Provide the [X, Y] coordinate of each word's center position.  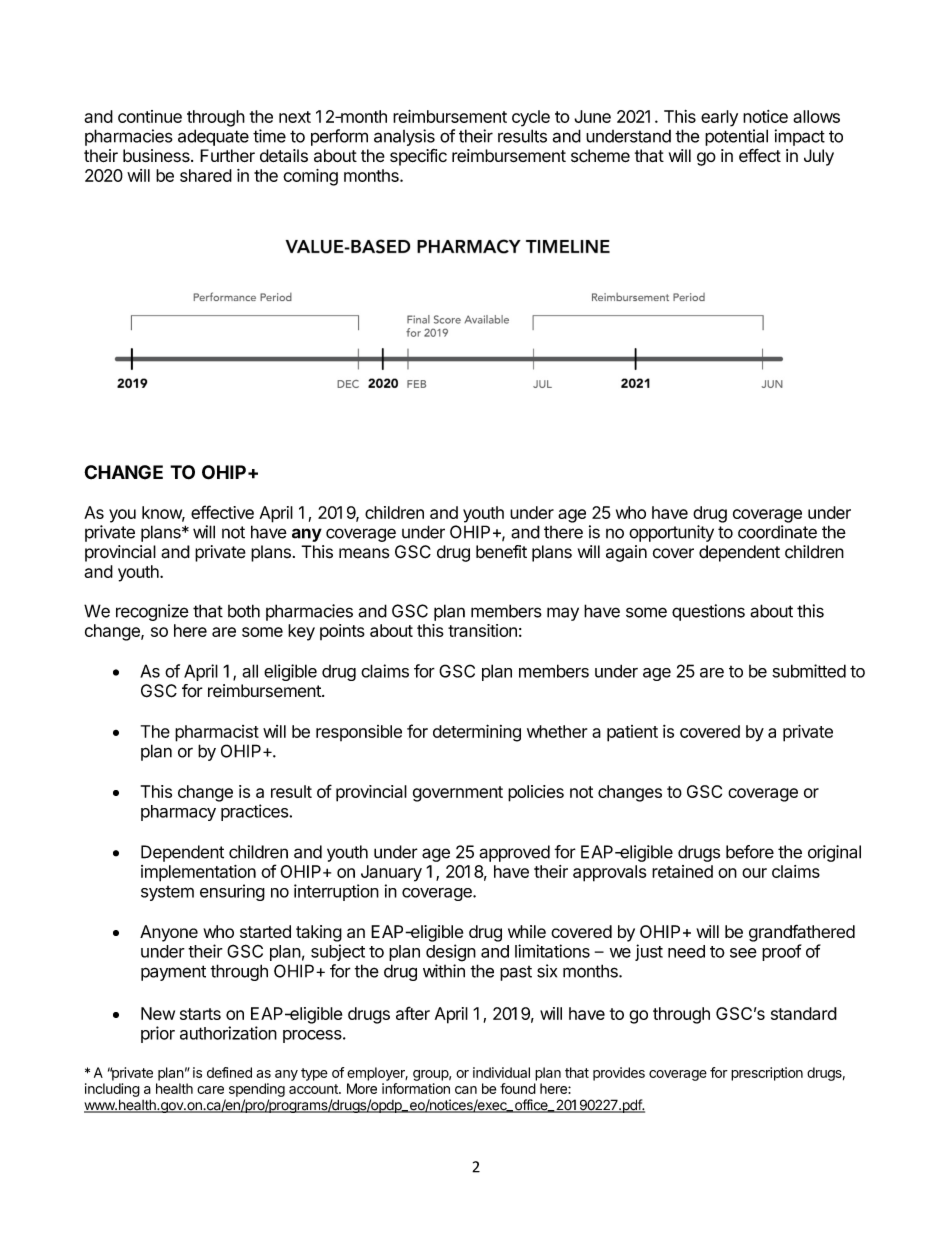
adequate [213, 137]
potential [736, 137]
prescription [767, 1074]
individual [501, 1072]
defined [229, 1072]
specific [418, 157]
